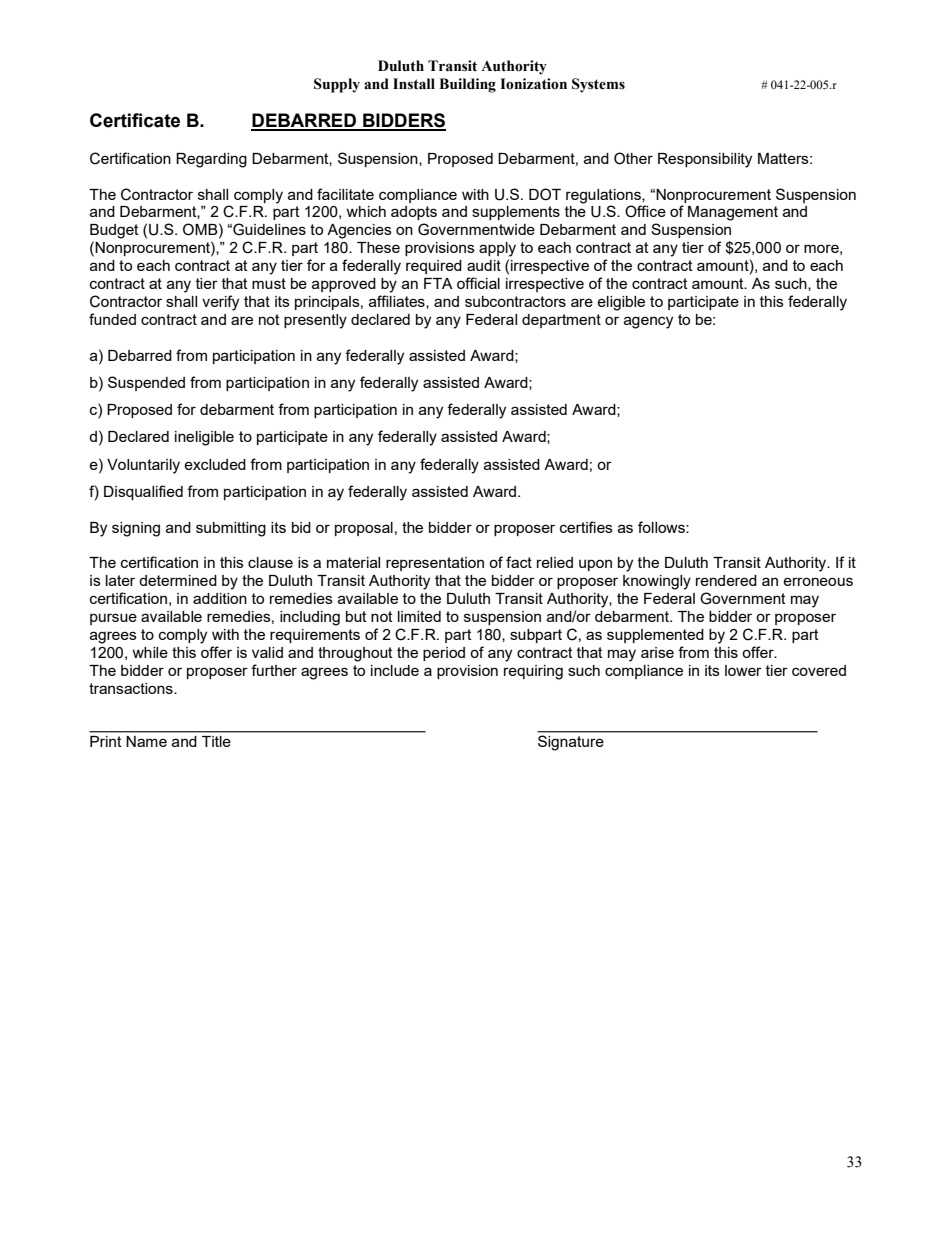 The height and width of the page is (1233, 952). Describe the element at coordinates (733, 213) in the page. I see `Management` at that location.
